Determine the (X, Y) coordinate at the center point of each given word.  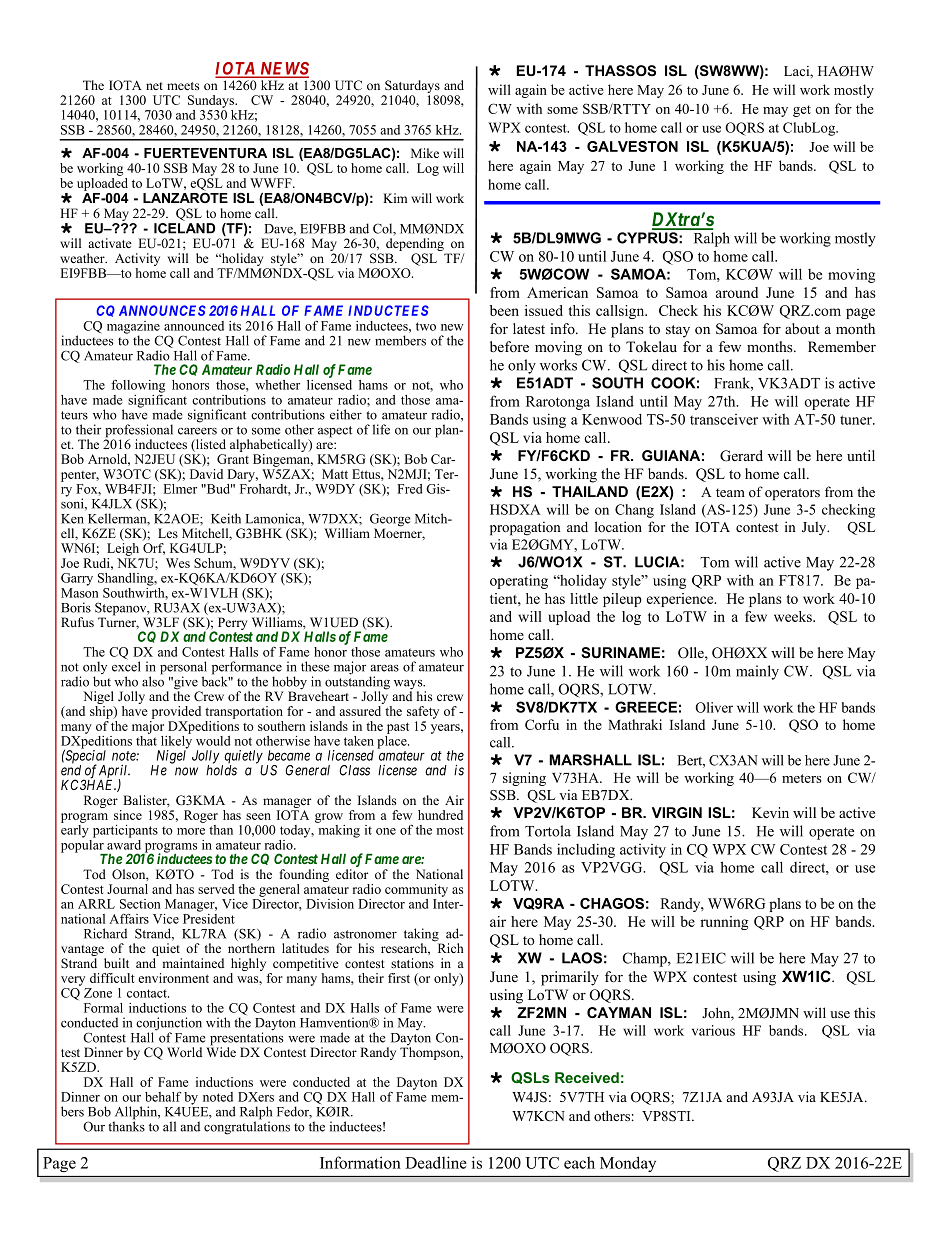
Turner (118, 622)
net (154, 86)
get (802, 111)
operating (519, 581)
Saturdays (411, 88)
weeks (794, 616)
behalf (163, 1096)
